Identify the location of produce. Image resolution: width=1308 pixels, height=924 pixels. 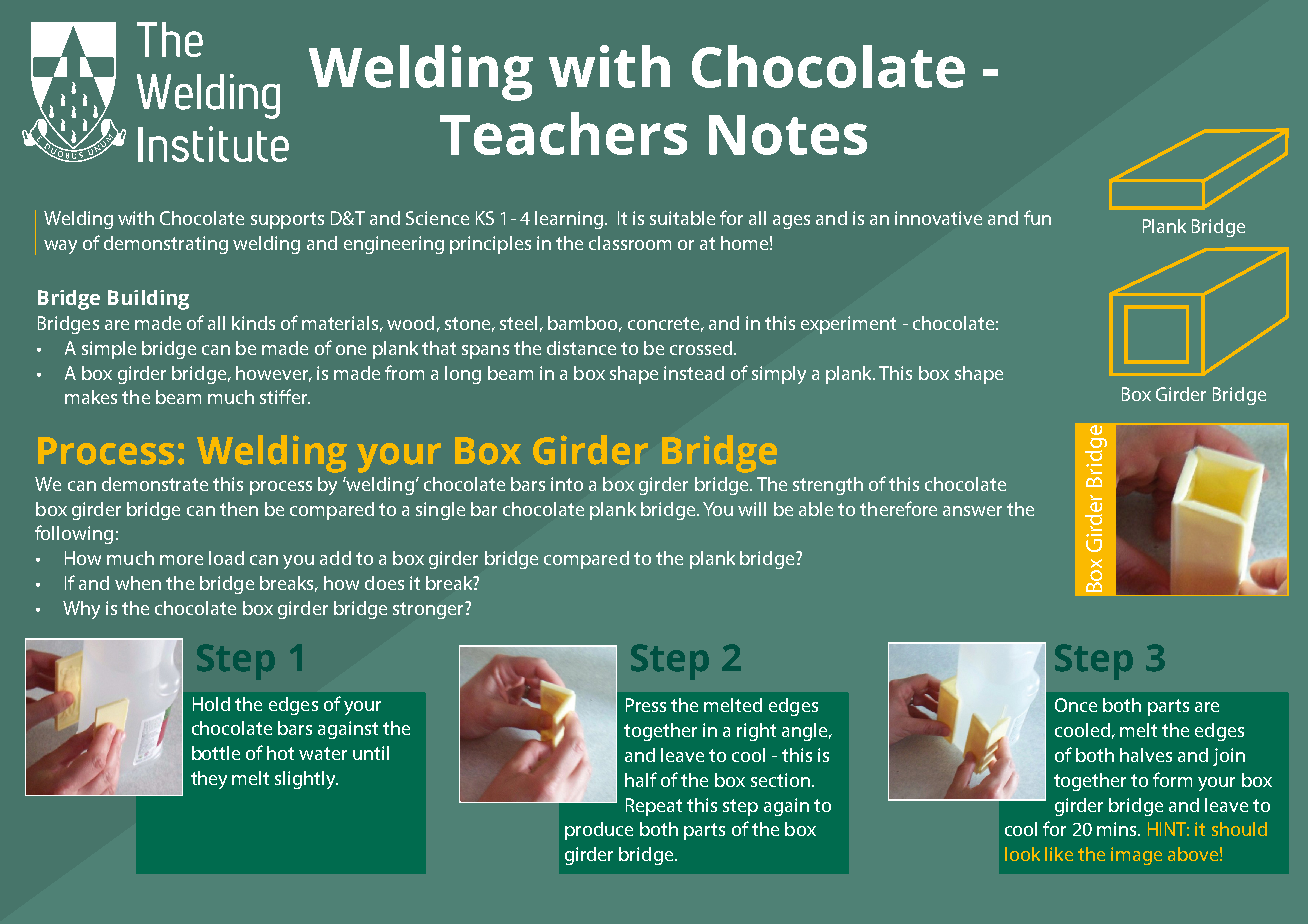
(599, 831).
